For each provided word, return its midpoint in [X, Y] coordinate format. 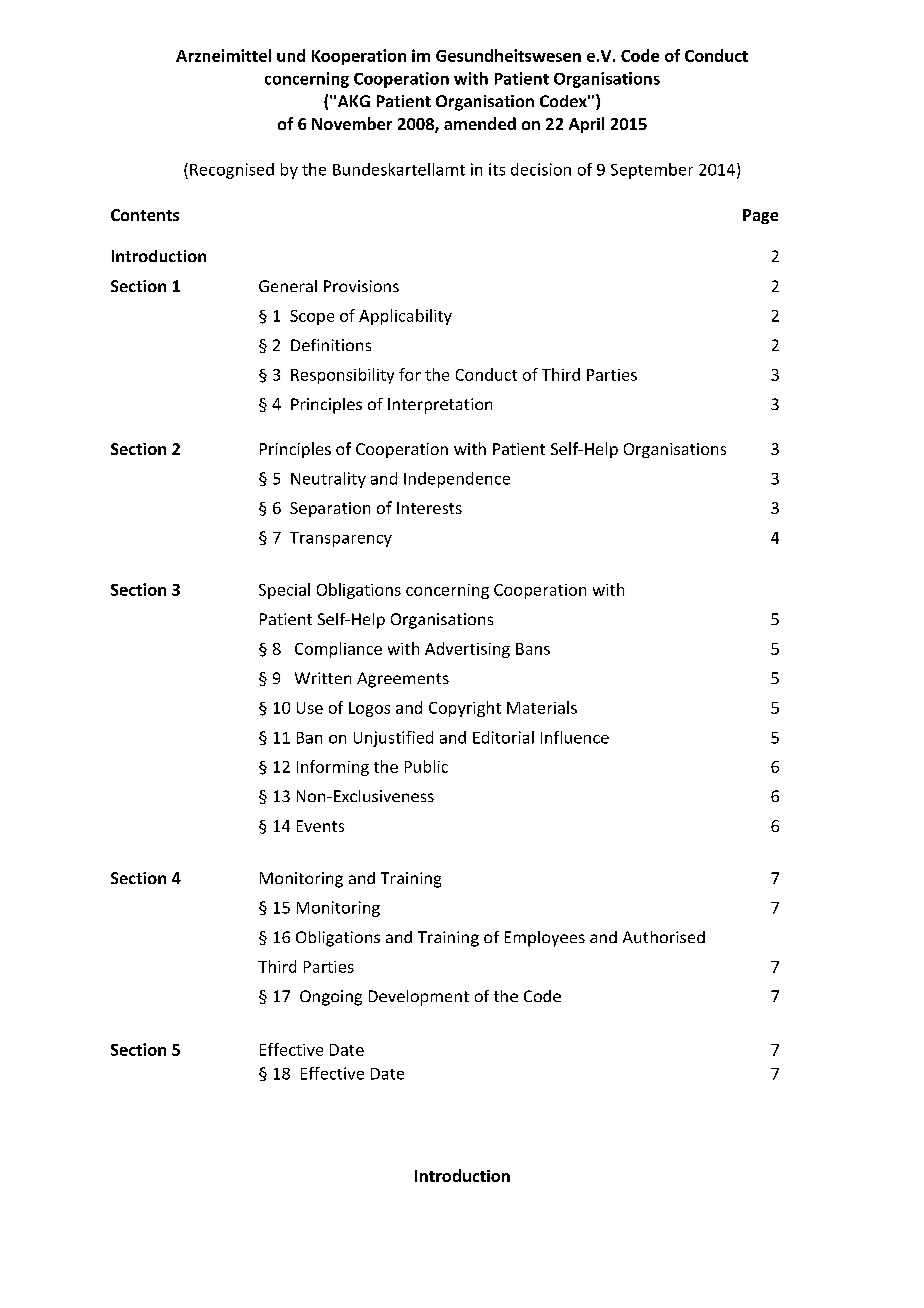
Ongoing [331, 998]
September [652, 171]
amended [480, 123]
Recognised [232, 171]
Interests [429, 508]
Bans [533, 649]
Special [284, 591]
